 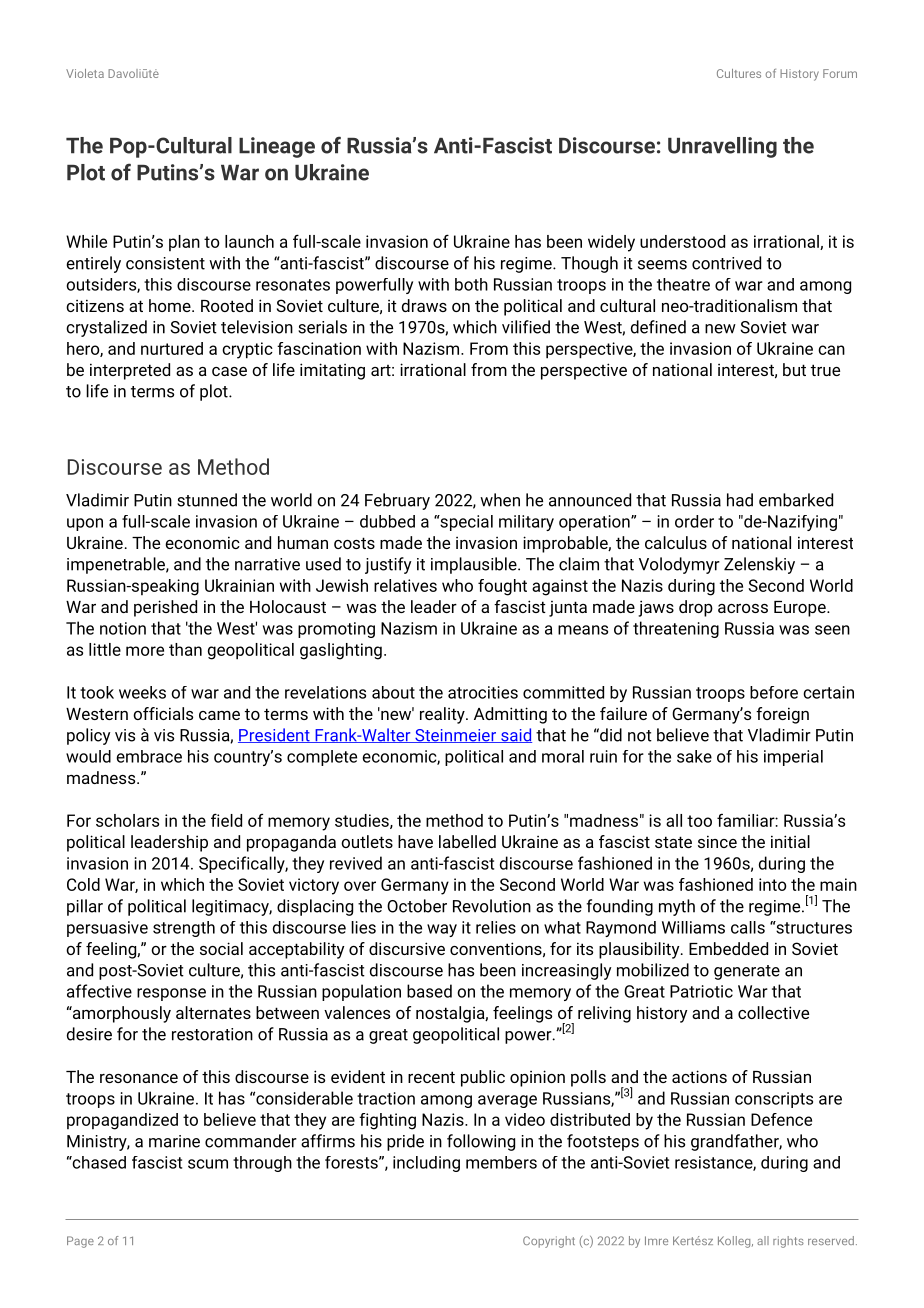 I want to click on stunned, so click(x=207, y=500).
